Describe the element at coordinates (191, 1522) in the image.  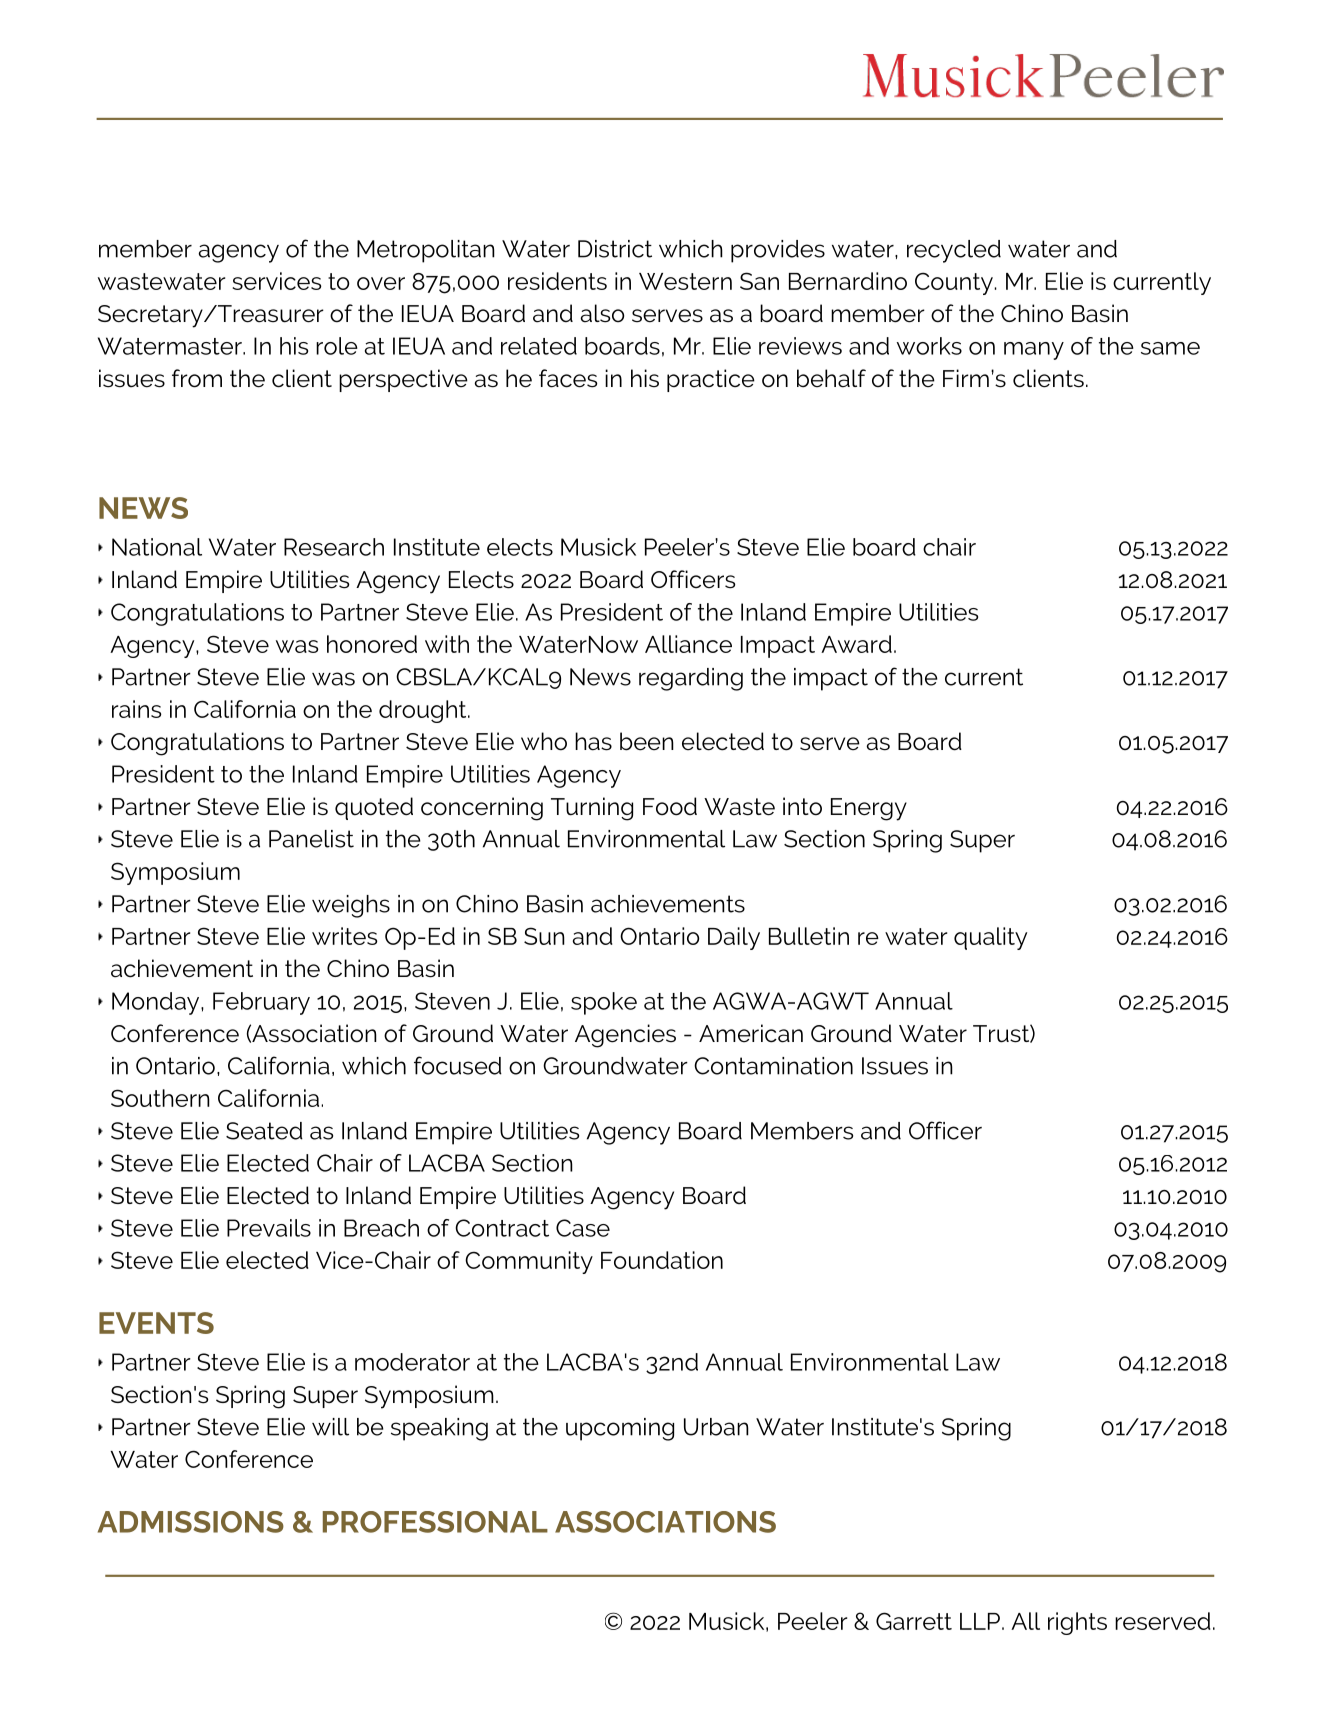
I see `ADMISSIONS` at that location.
